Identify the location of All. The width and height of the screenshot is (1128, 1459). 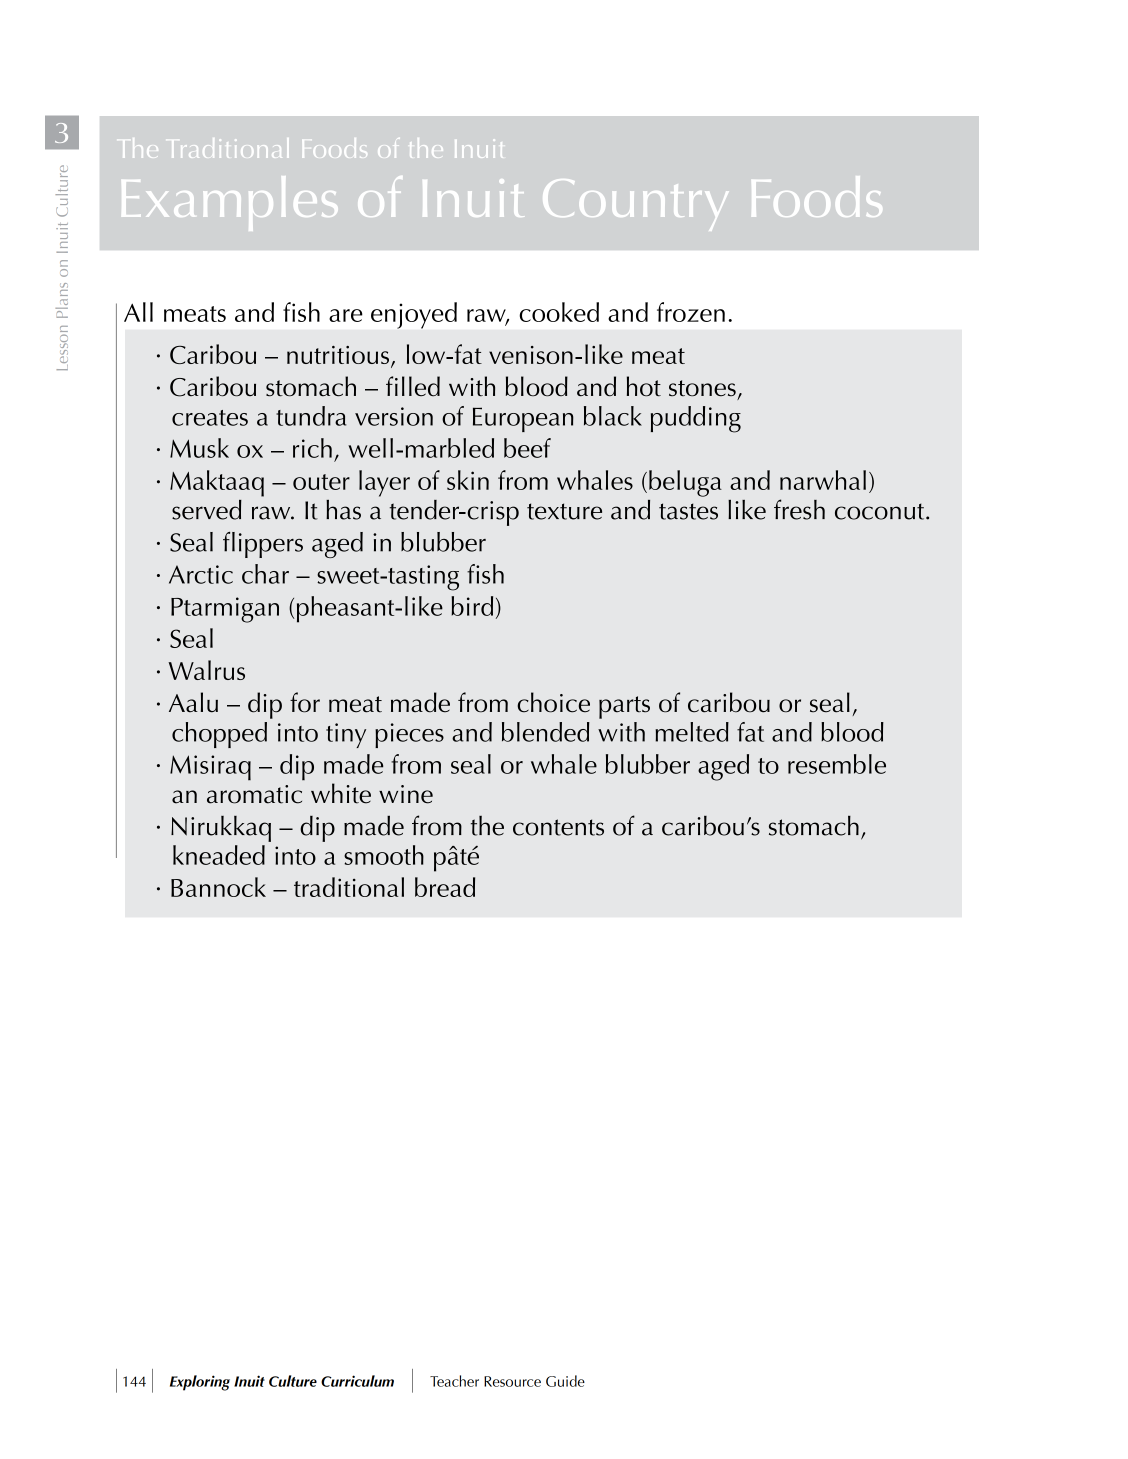
(138, 312).
